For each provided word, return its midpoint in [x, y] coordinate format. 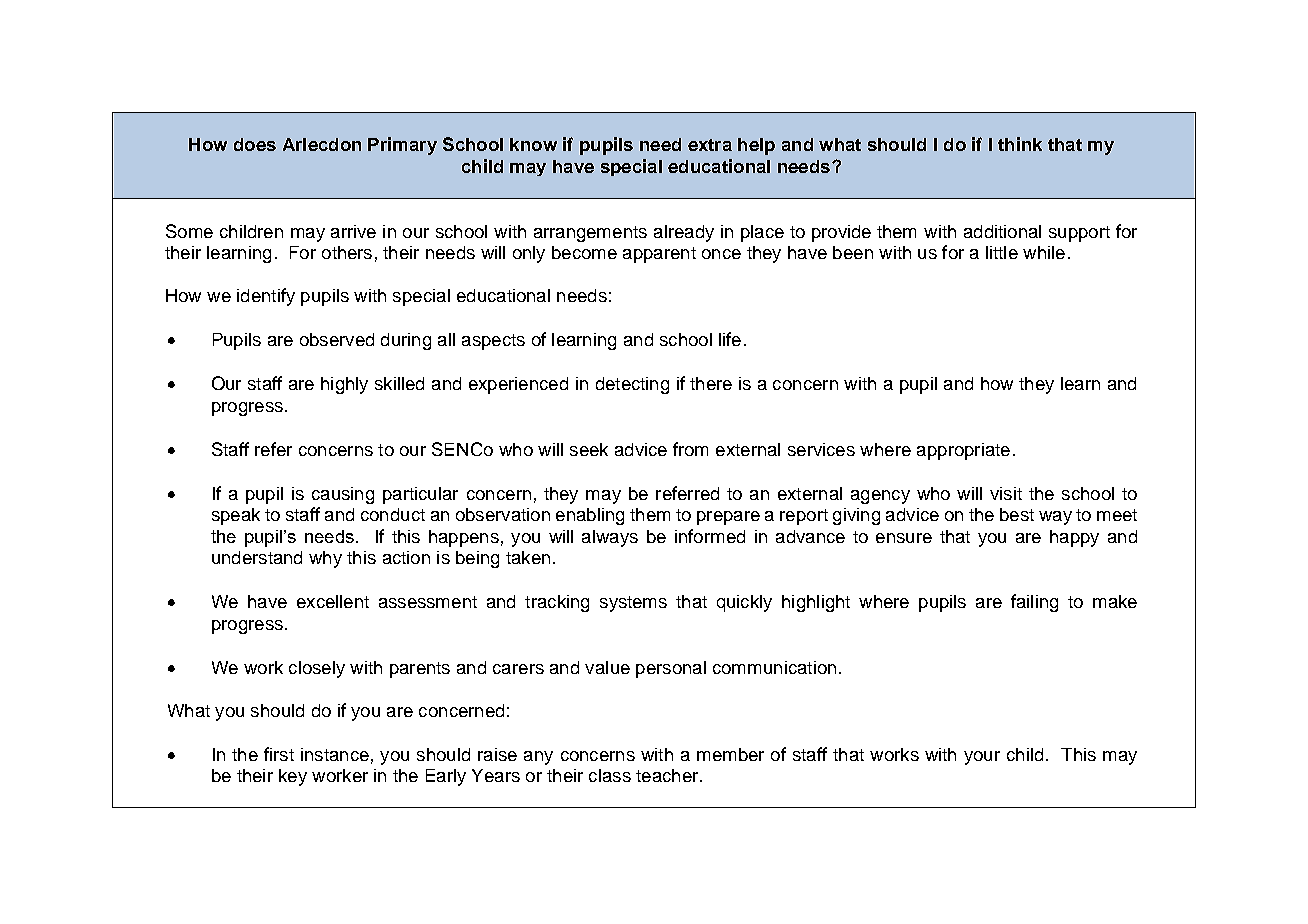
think [1020, 144]
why [325, 559]
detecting [632, 385]
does [255, 144]
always [610, 538]
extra [710, 145]
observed [337, 339]
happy [1074, 538]
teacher [668, 775]
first [279, 754]
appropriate [963, 451]
